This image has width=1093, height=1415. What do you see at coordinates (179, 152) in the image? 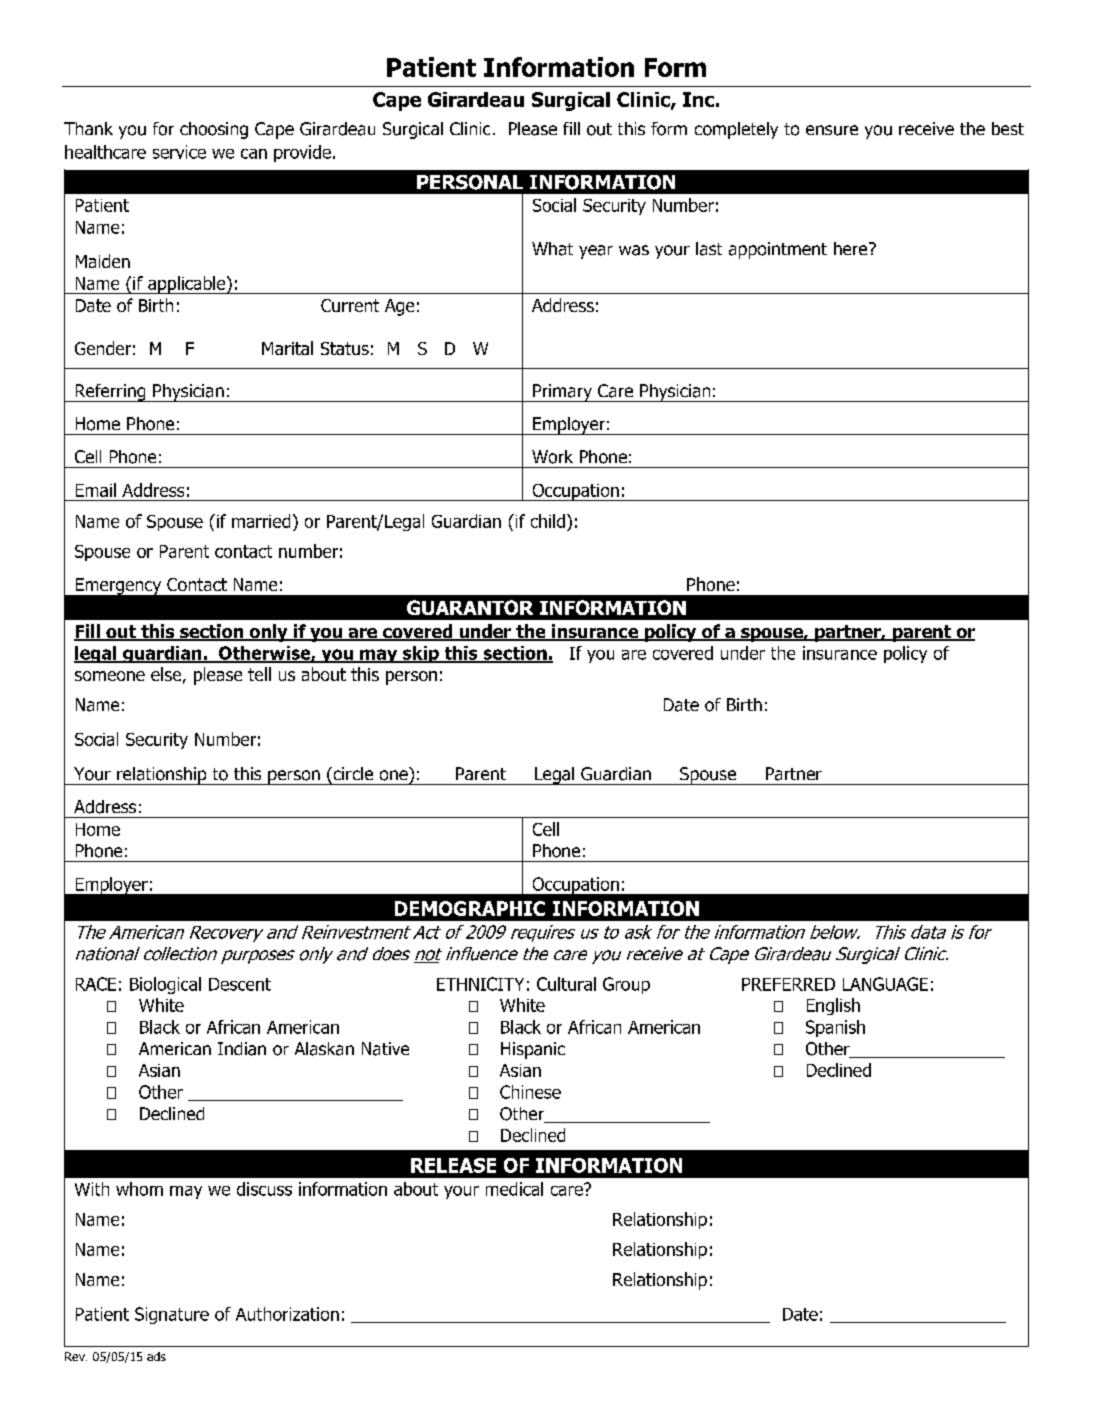
I see `service` at bounding box center [179, 152].
